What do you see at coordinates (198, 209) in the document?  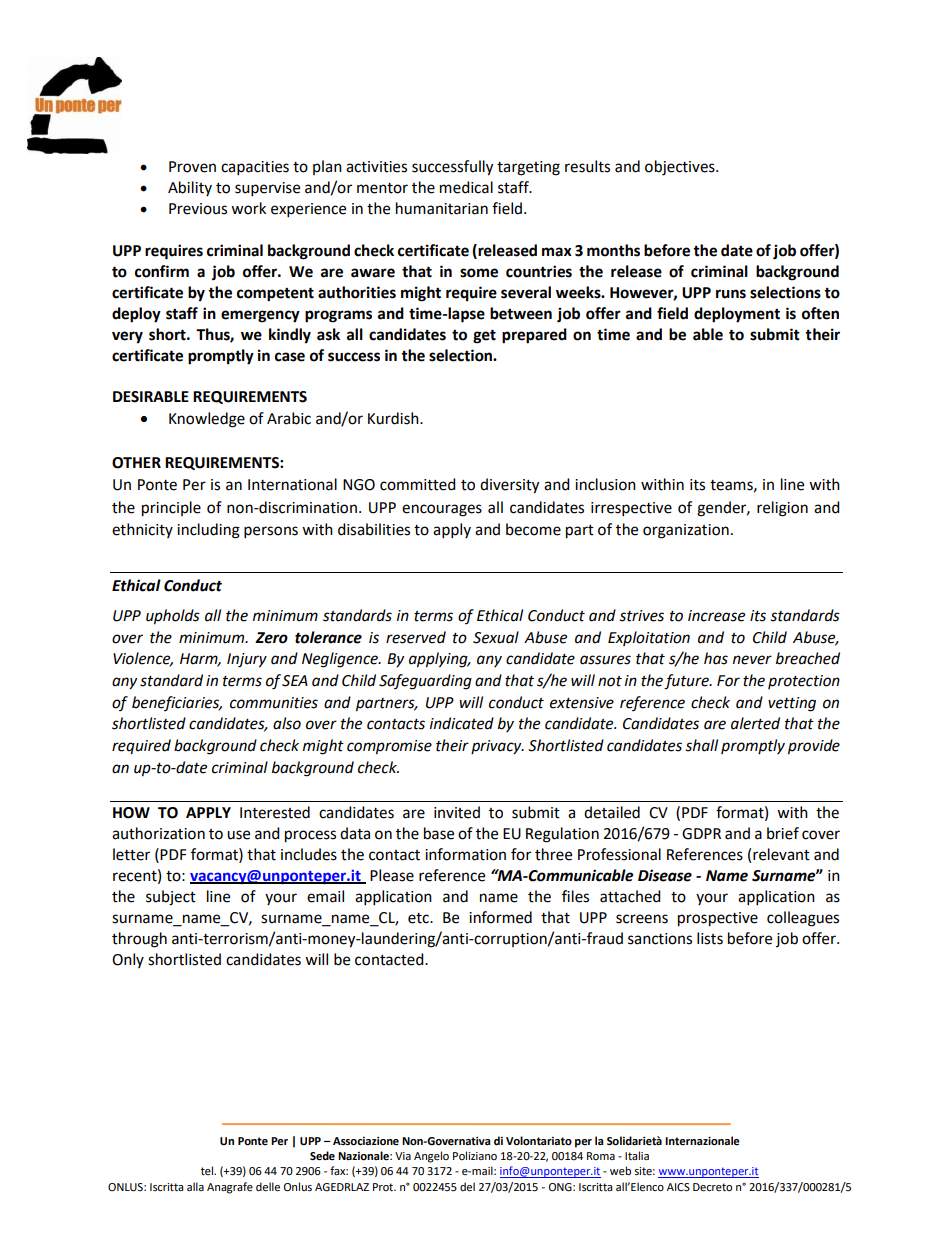 I see `Previous` at bounding box center [198, 209].
